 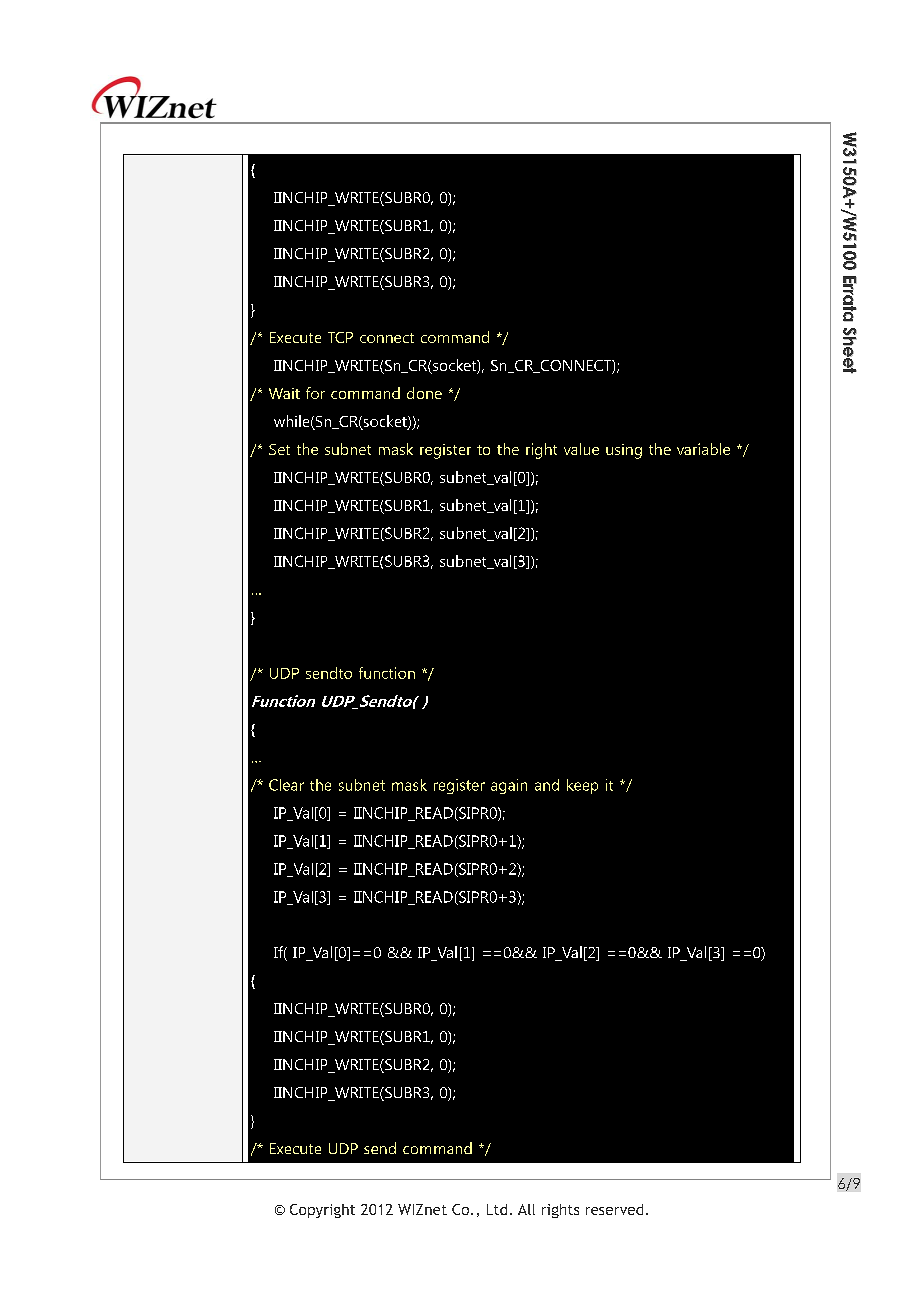 I want to click on TCP, so click(x=340, y=337).
